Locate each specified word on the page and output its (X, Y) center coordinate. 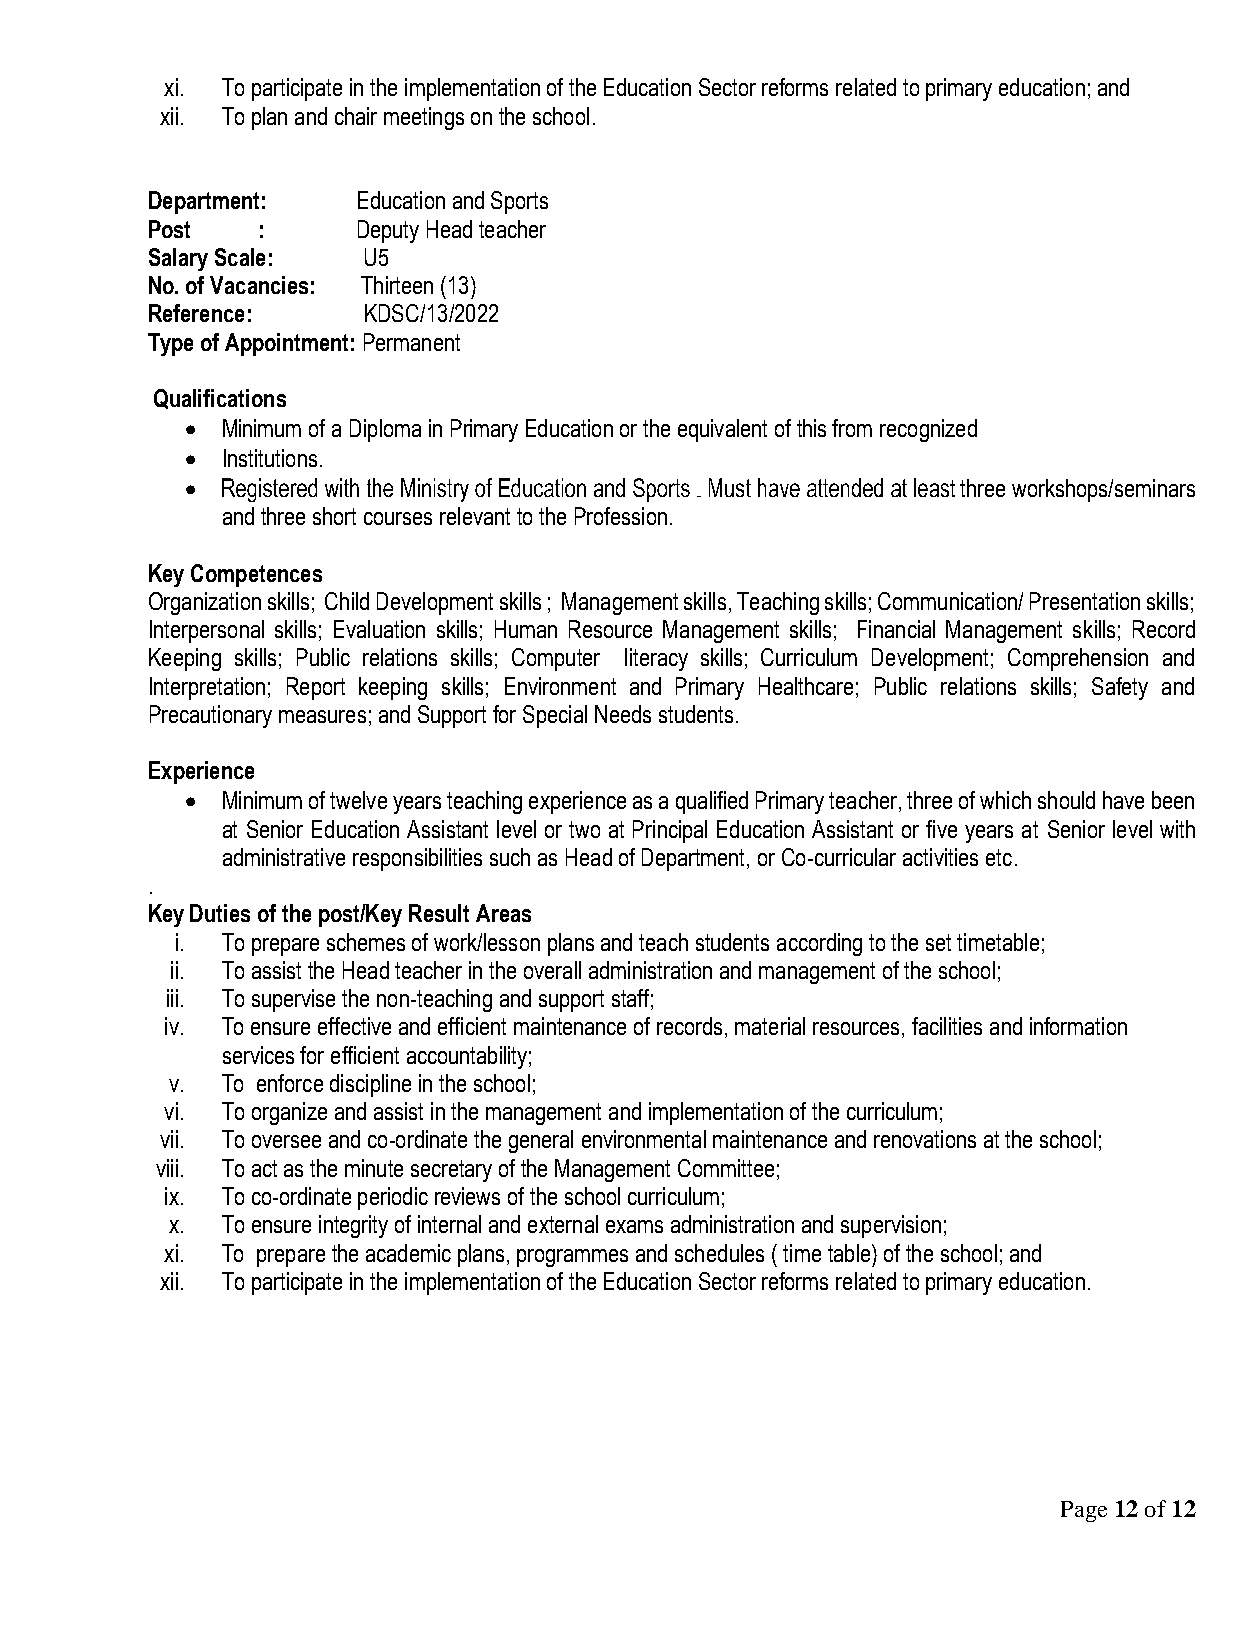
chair (356, 116)
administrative (284, 857)
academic (408, 1253)
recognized (928, 430)
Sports (519, 202)
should (1066, 800)
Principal (670, 831)
